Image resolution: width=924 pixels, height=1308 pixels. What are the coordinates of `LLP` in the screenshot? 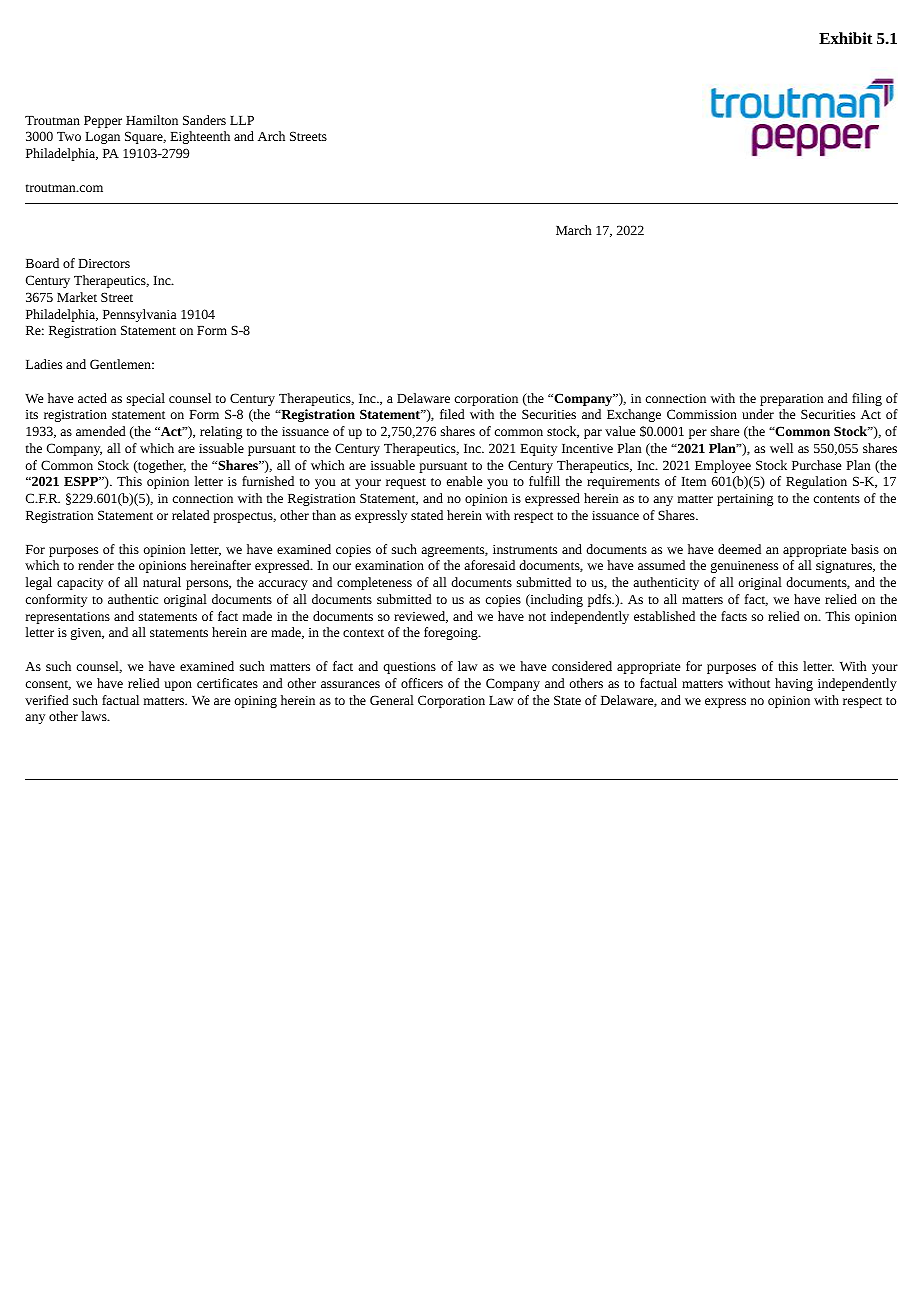 It's located at (242, 120).
